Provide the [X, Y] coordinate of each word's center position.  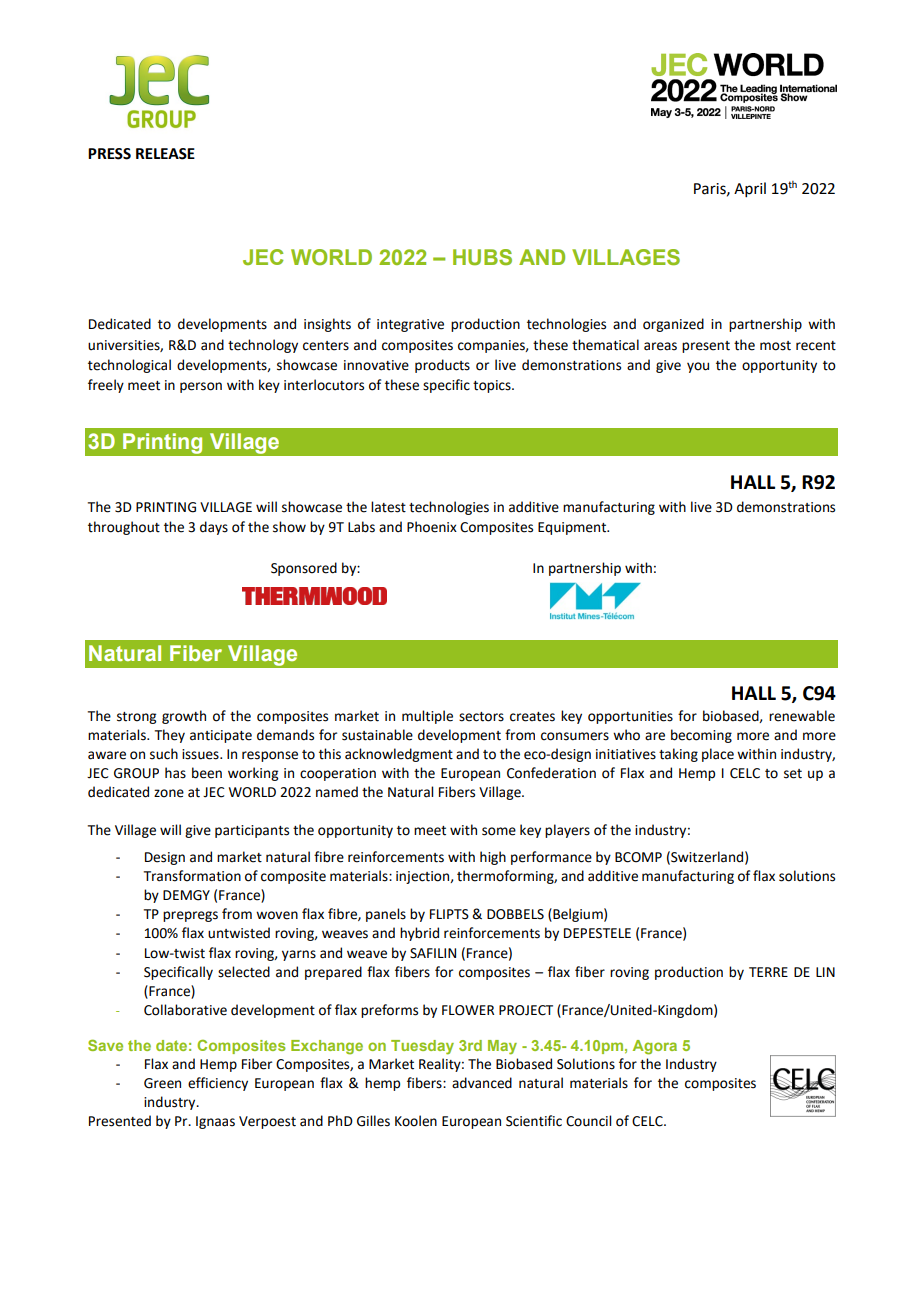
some [499, 831]
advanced [482, 1083]
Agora [655, 1047]
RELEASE [165, 154]
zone [169, 793]
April [750, 189]
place [718, 755]
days [214, 528]
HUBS [482, 257]
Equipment [573, 528]
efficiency [218, 1084]
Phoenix [432, 527]
